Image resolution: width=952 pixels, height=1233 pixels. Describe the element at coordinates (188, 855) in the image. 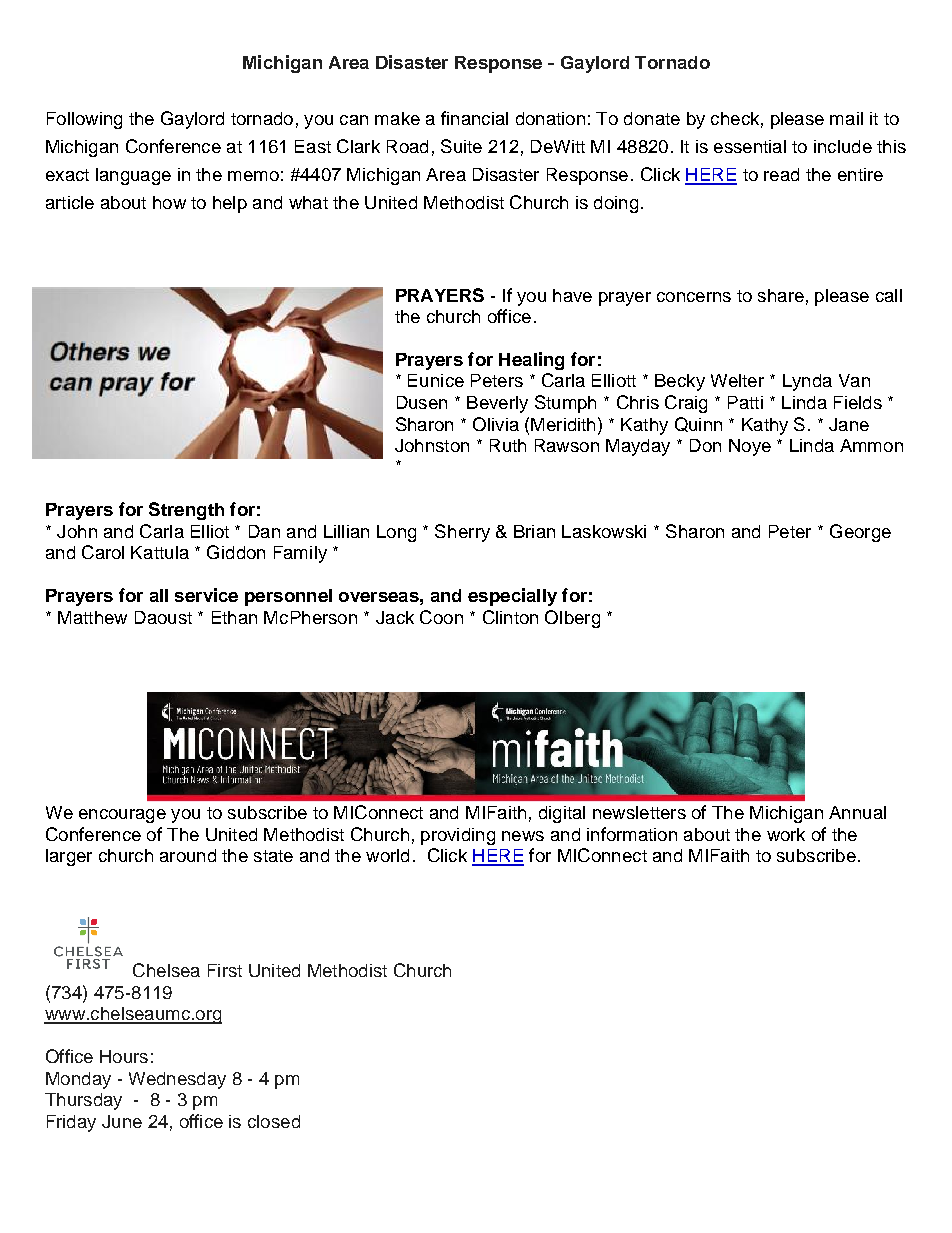

I see `around` at that location.
